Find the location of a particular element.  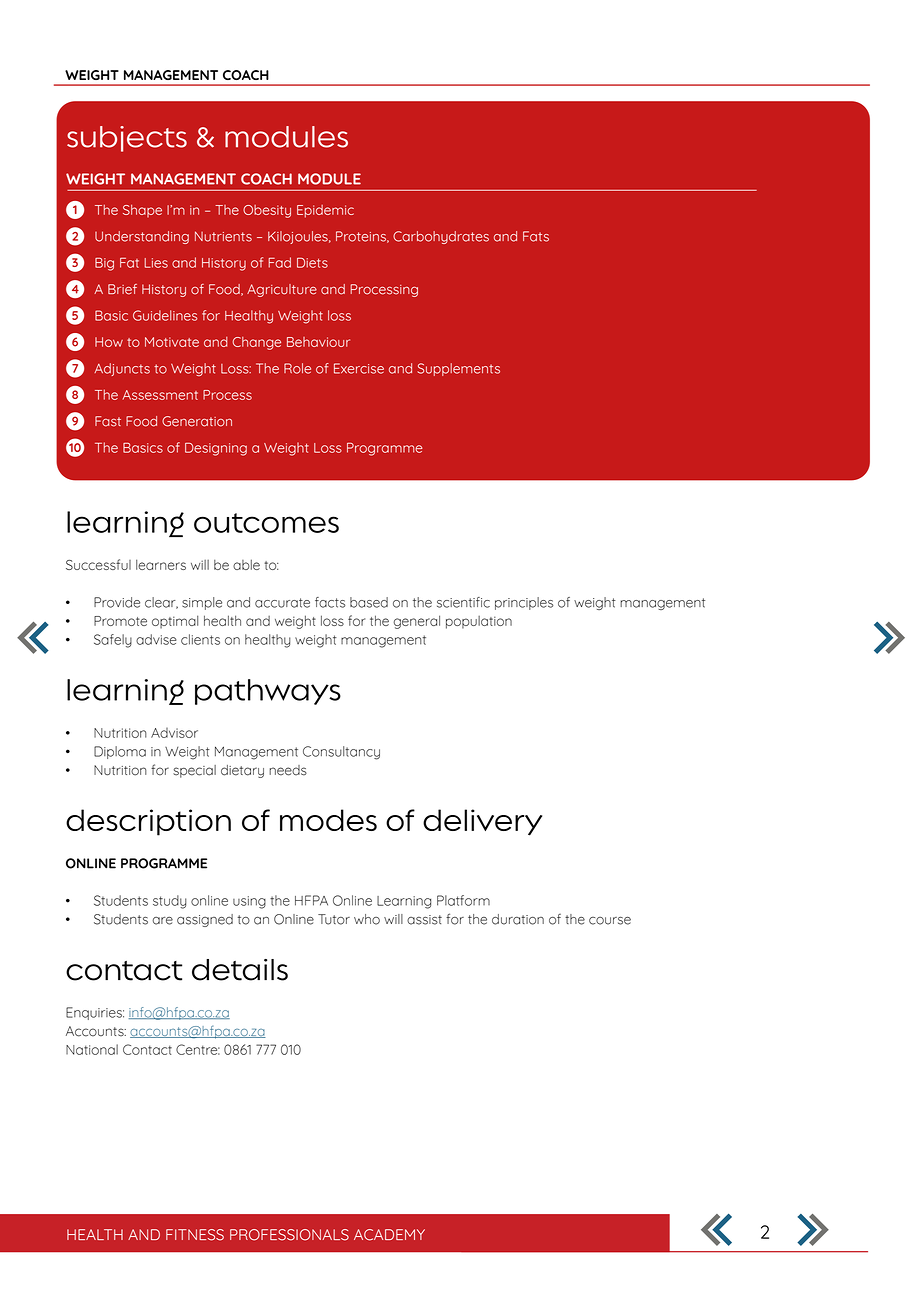

ACADEMY is located at coordinates (389, 1235).
